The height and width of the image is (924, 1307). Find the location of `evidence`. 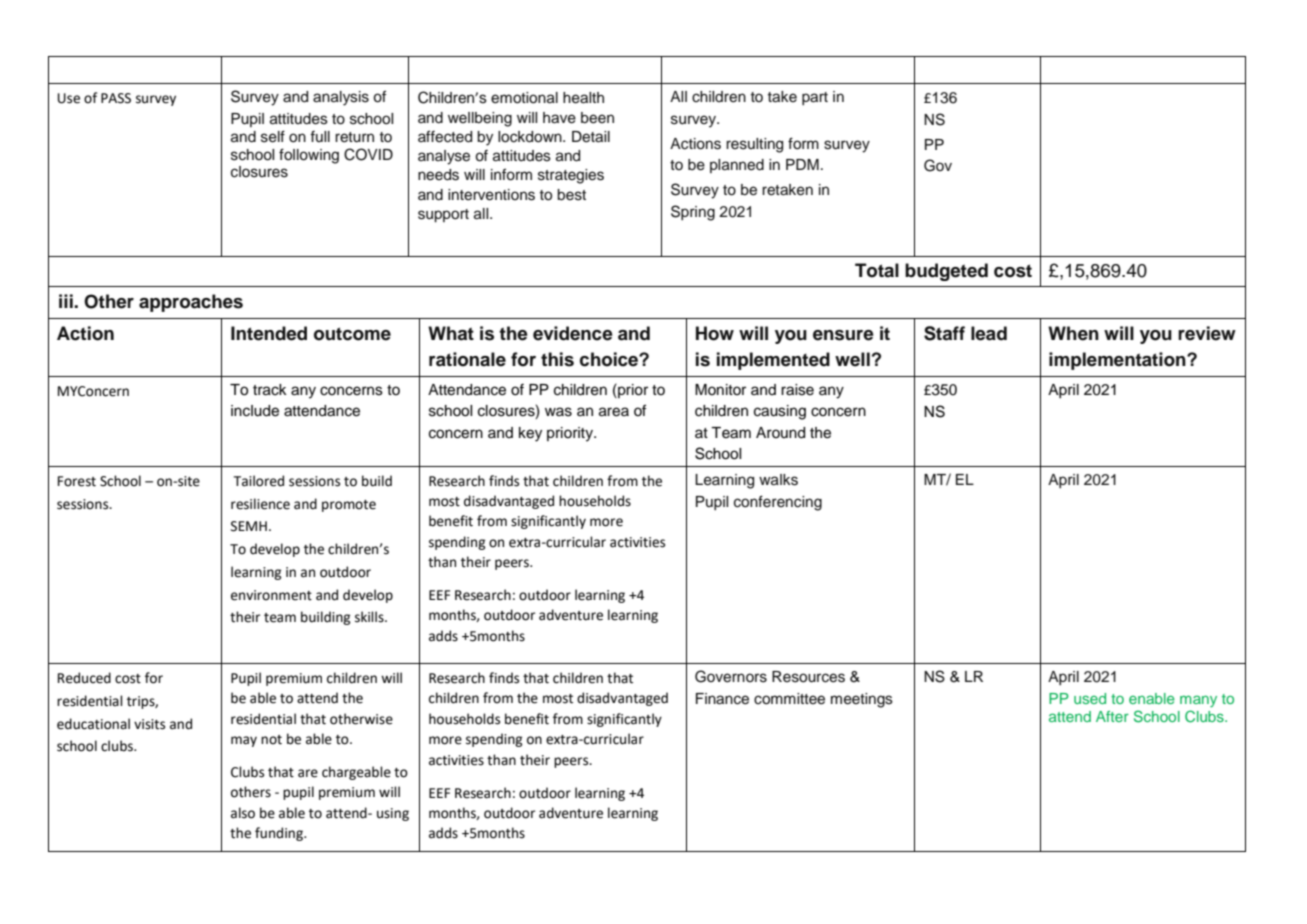

evidence is located at coordinates (573, 333).
